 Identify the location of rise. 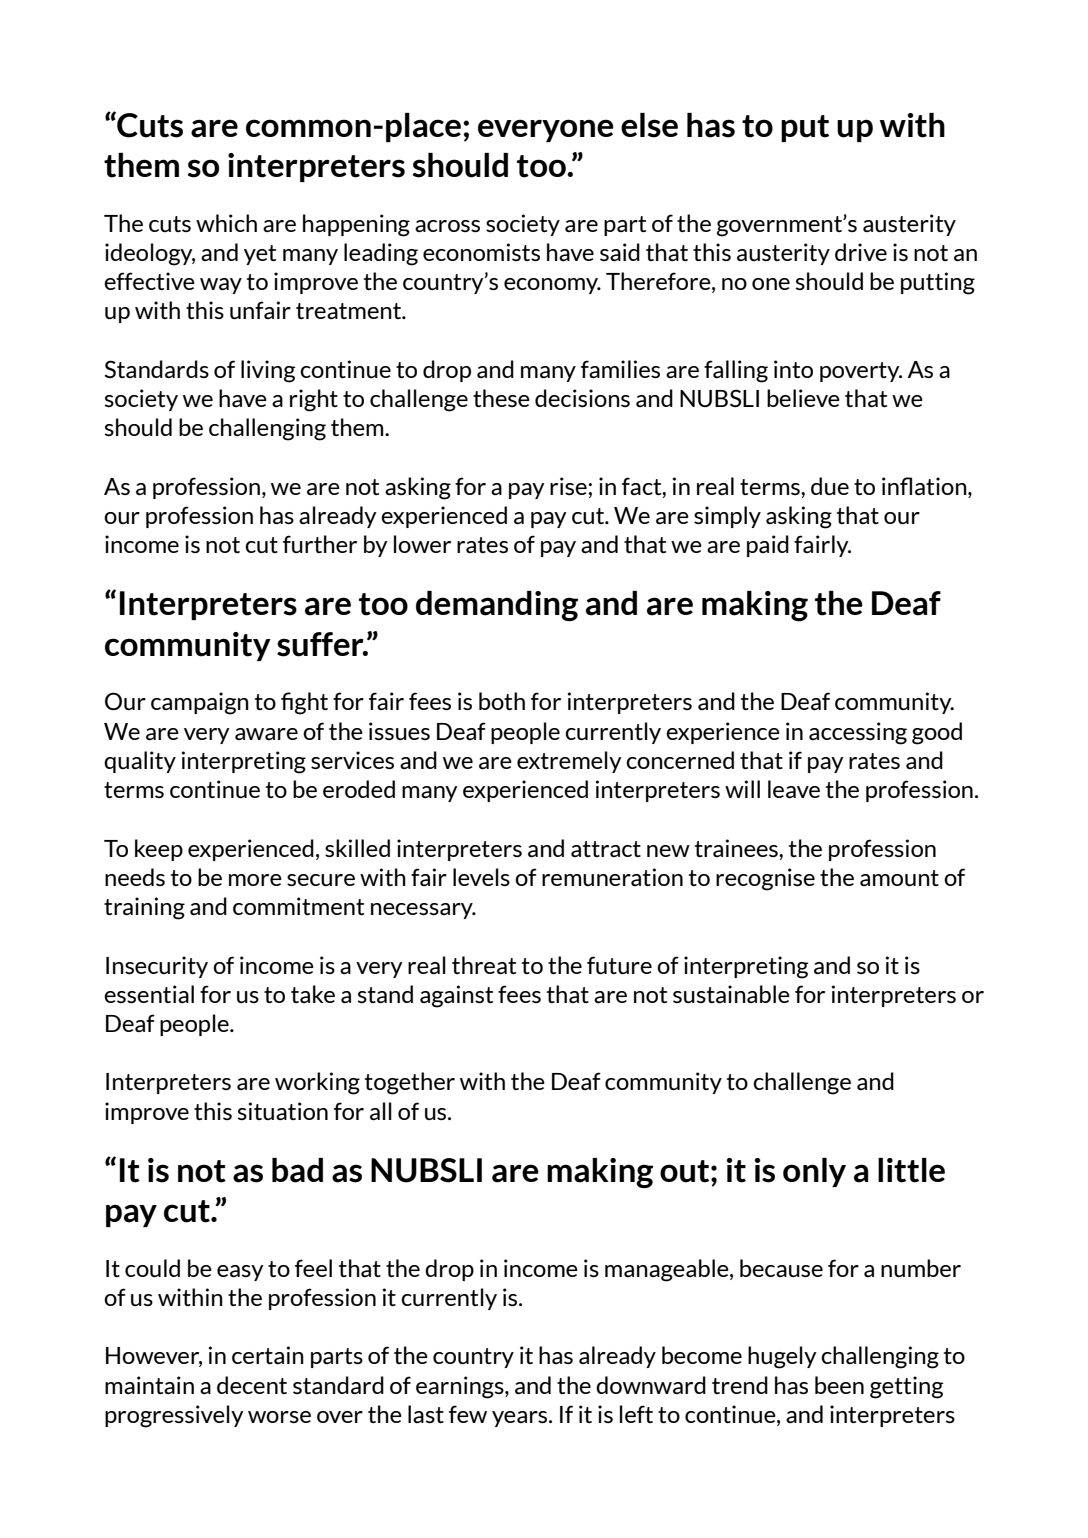
(569, 486).
